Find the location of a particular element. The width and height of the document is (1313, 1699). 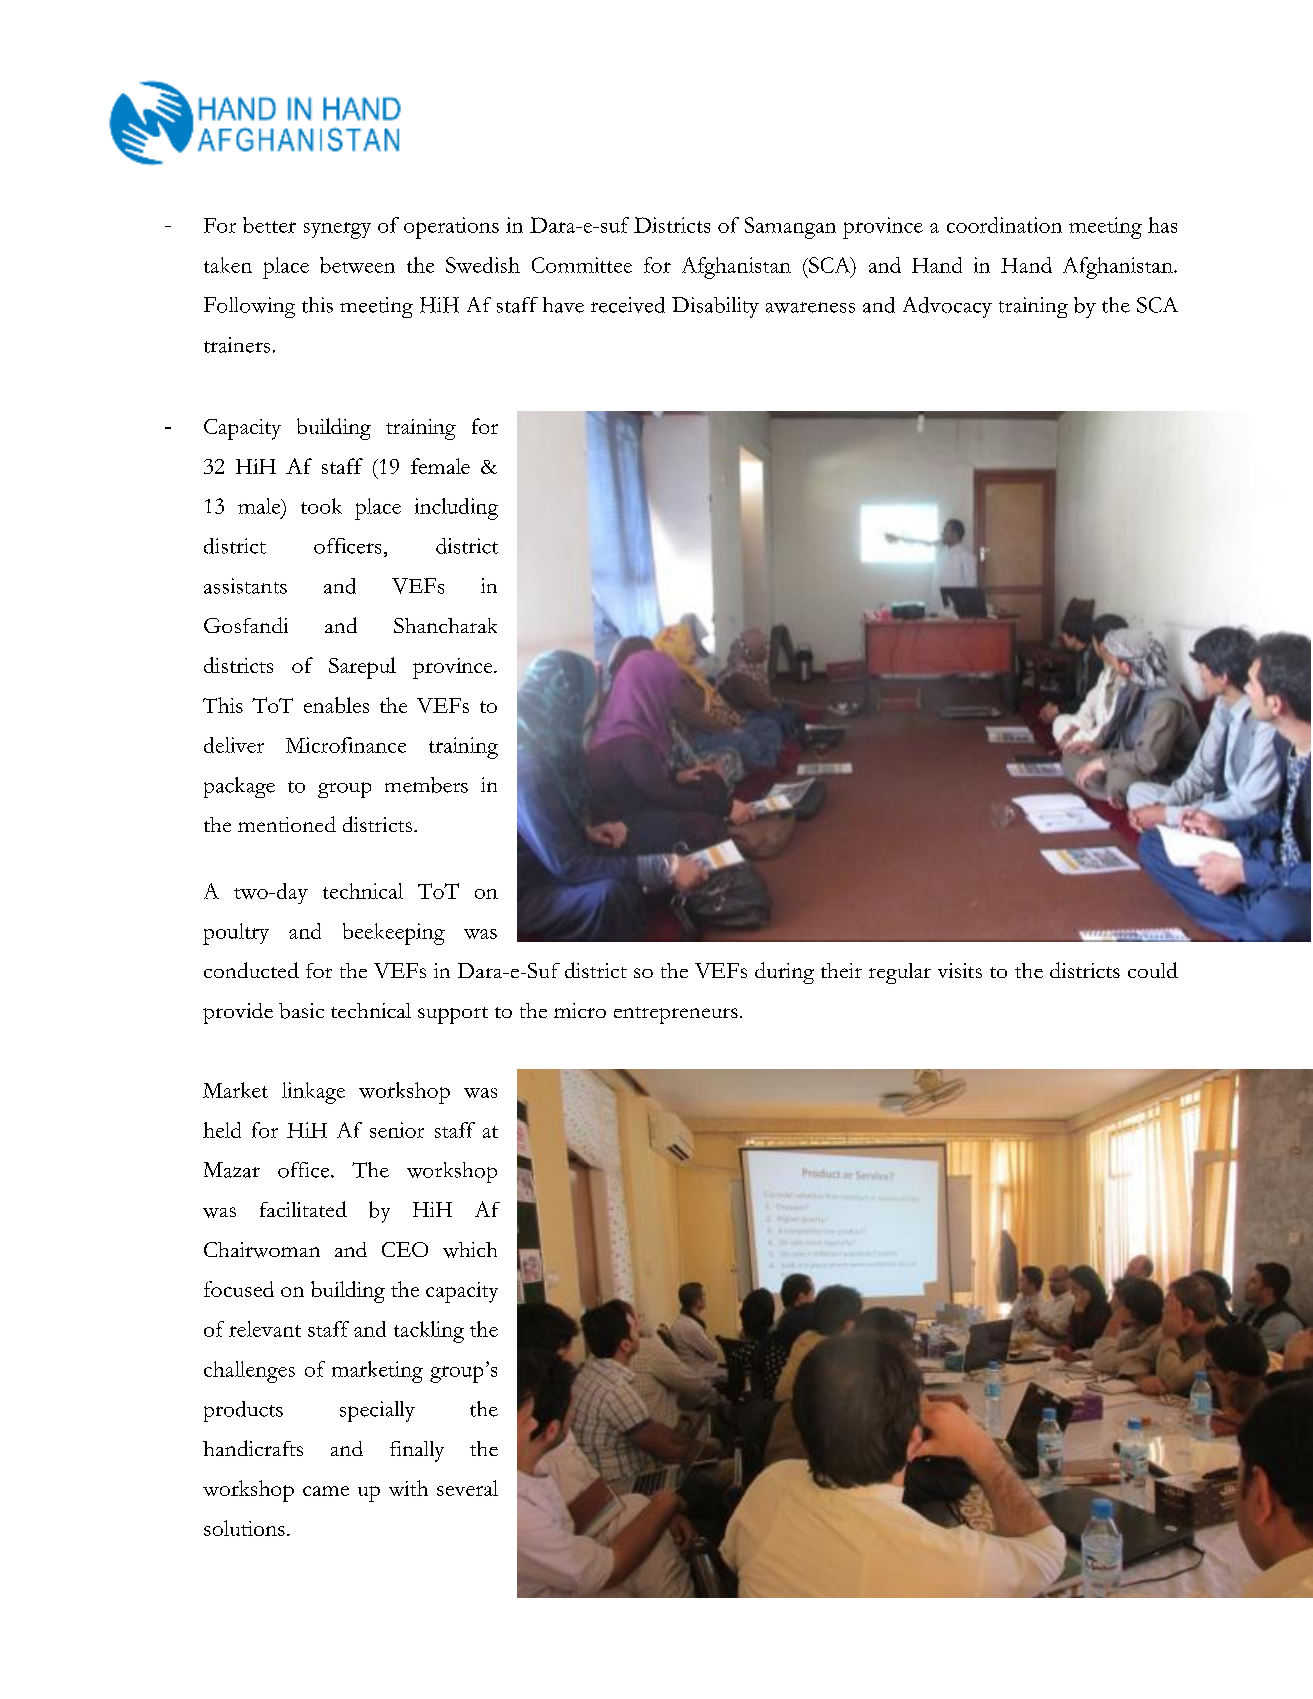

came is located at coordinates (326, 1491).
